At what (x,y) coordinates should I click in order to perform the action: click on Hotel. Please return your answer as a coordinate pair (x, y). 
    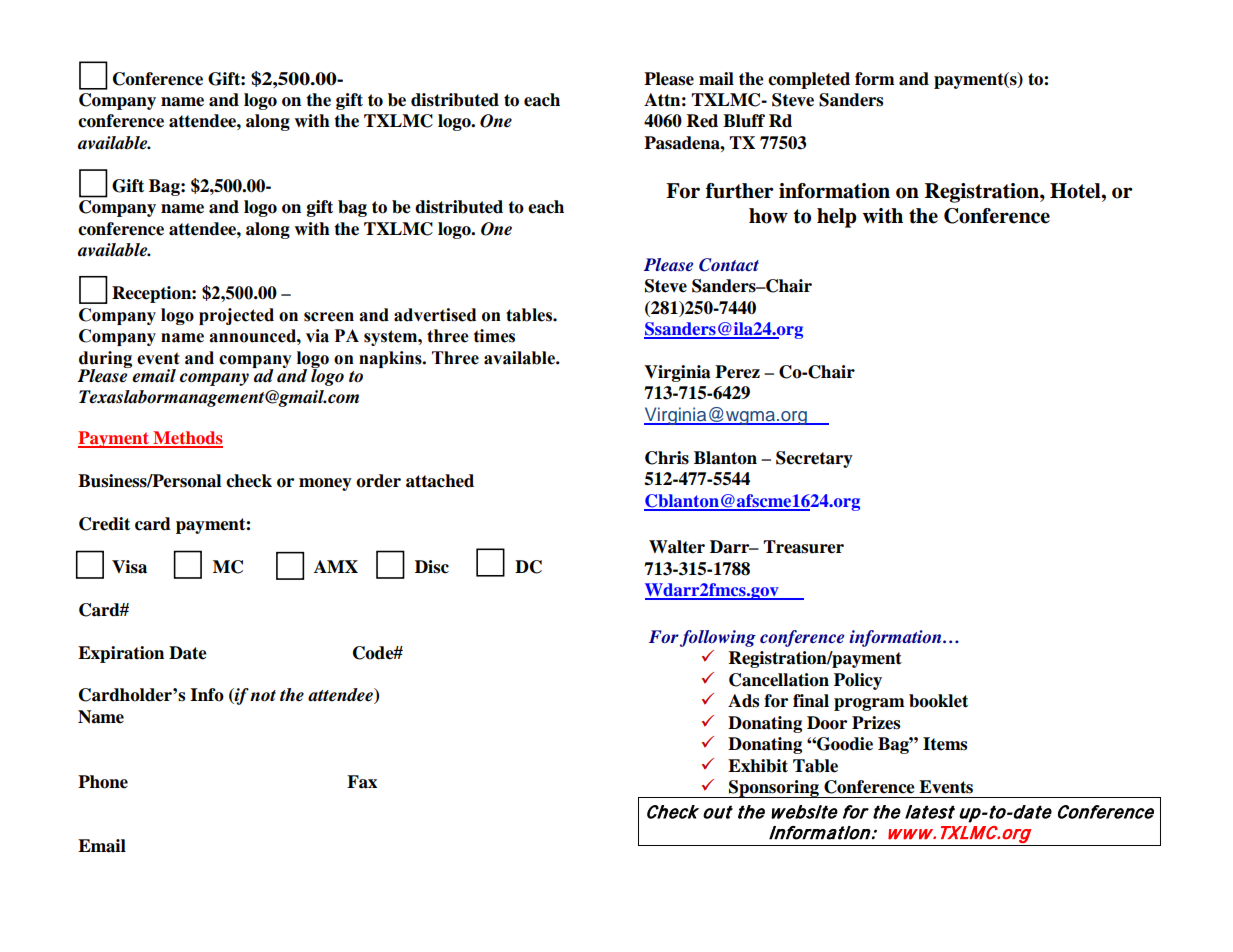
    Looking at the image, I should click on (1076, 191).
